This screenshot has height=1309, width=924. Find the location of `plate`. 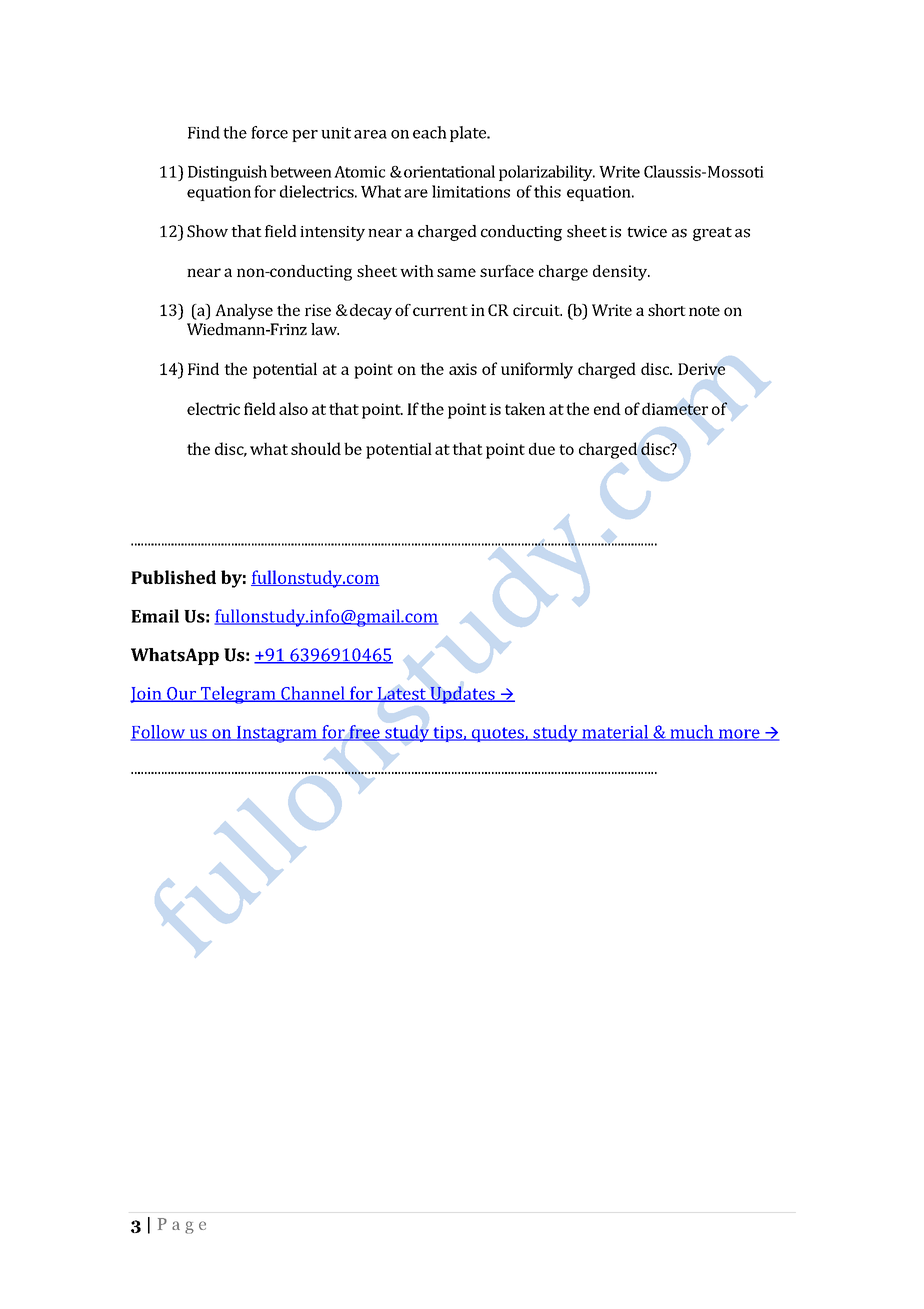

plate is located at coordinates (469, 134).
